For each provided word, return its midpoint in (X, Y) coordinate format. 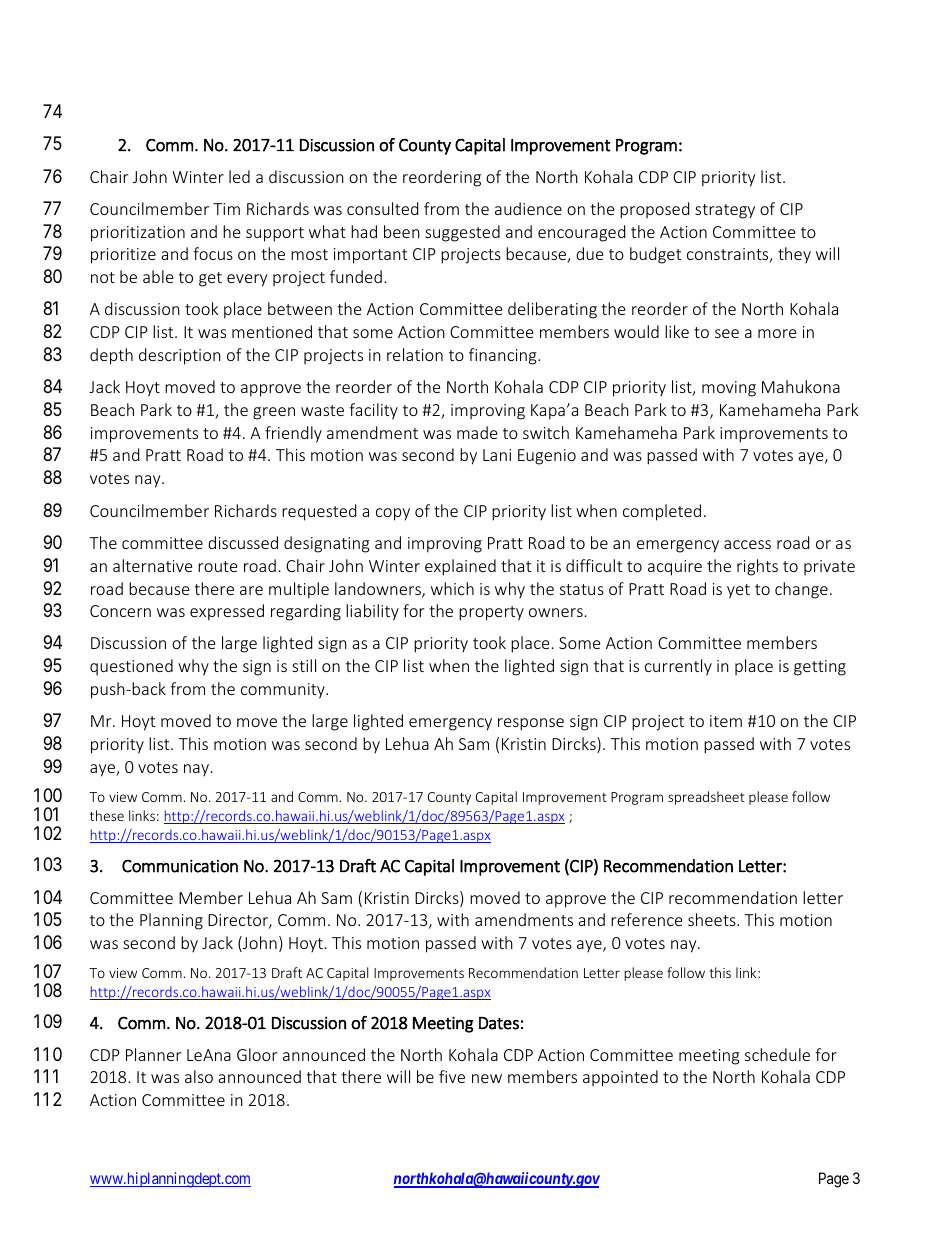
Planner (153, 1054)
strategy (725, 211)
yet (738, 591)
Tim (226, 209)
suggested (462, 233)
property (491, 613)
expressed (227, 612)
